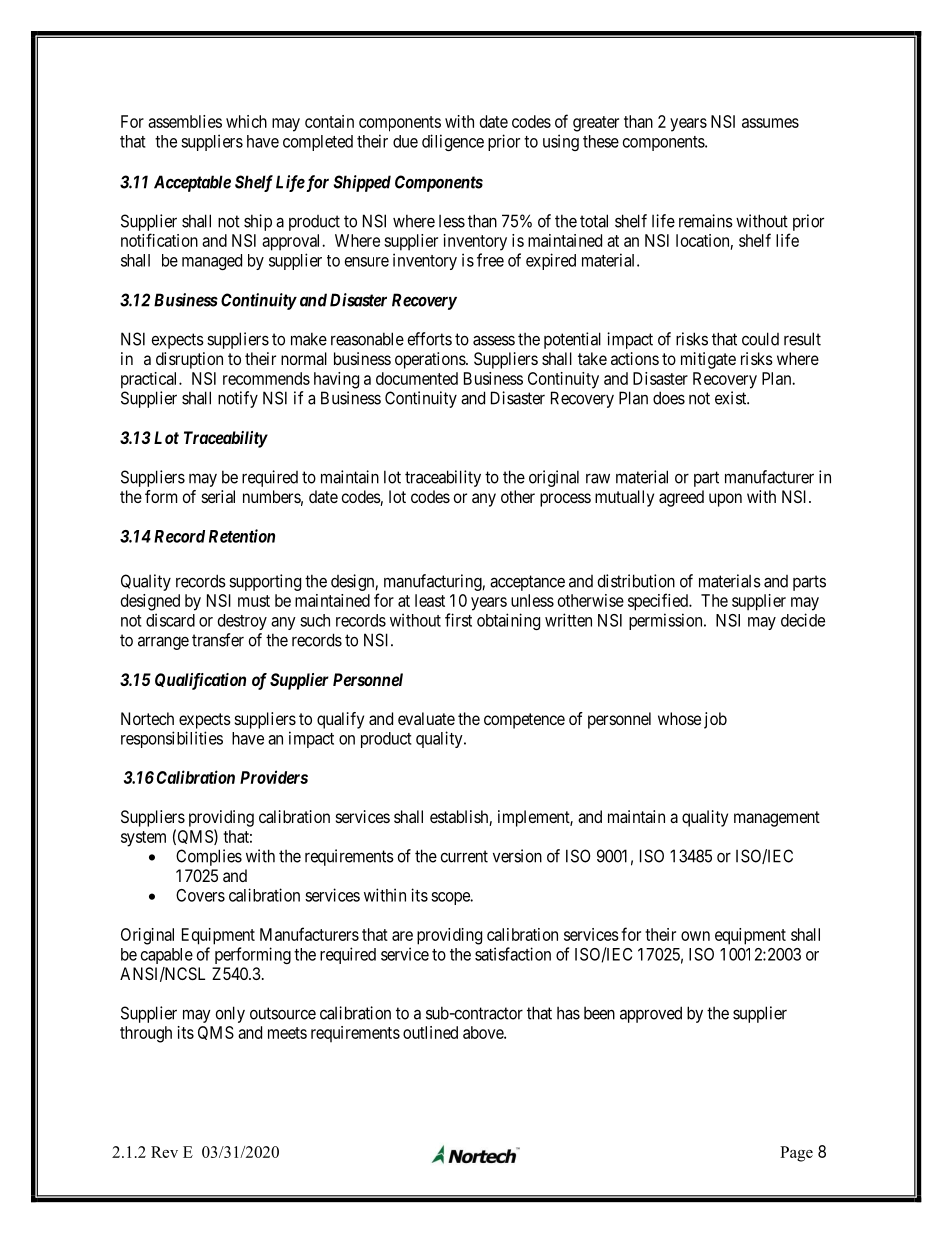 The image size is (952, 1233). I want to click on Rev, so click(164, 1152).
